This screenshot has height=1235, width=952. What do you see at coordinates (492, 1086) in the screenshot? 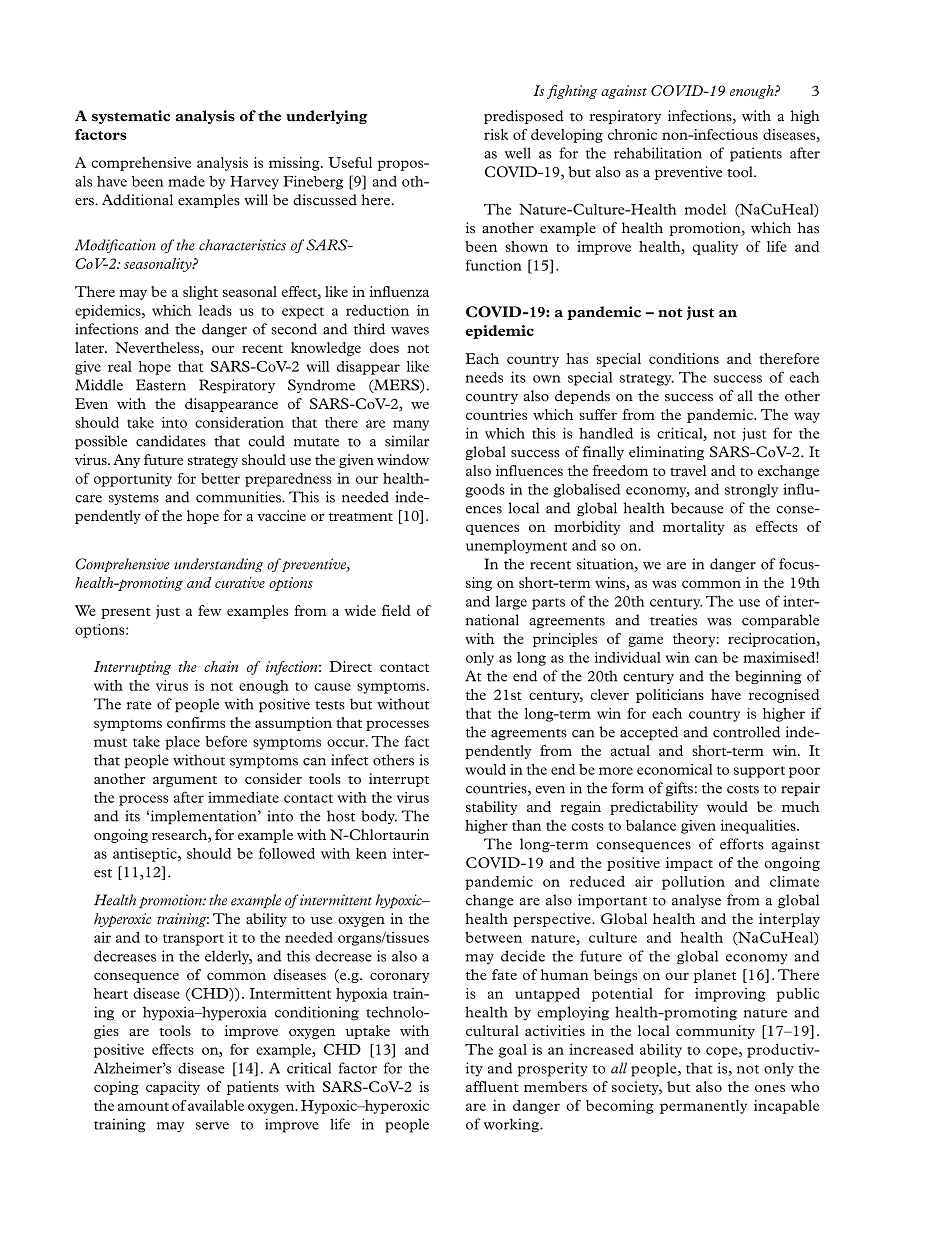
I see `affluent` at bounding box center [492, 1086].
